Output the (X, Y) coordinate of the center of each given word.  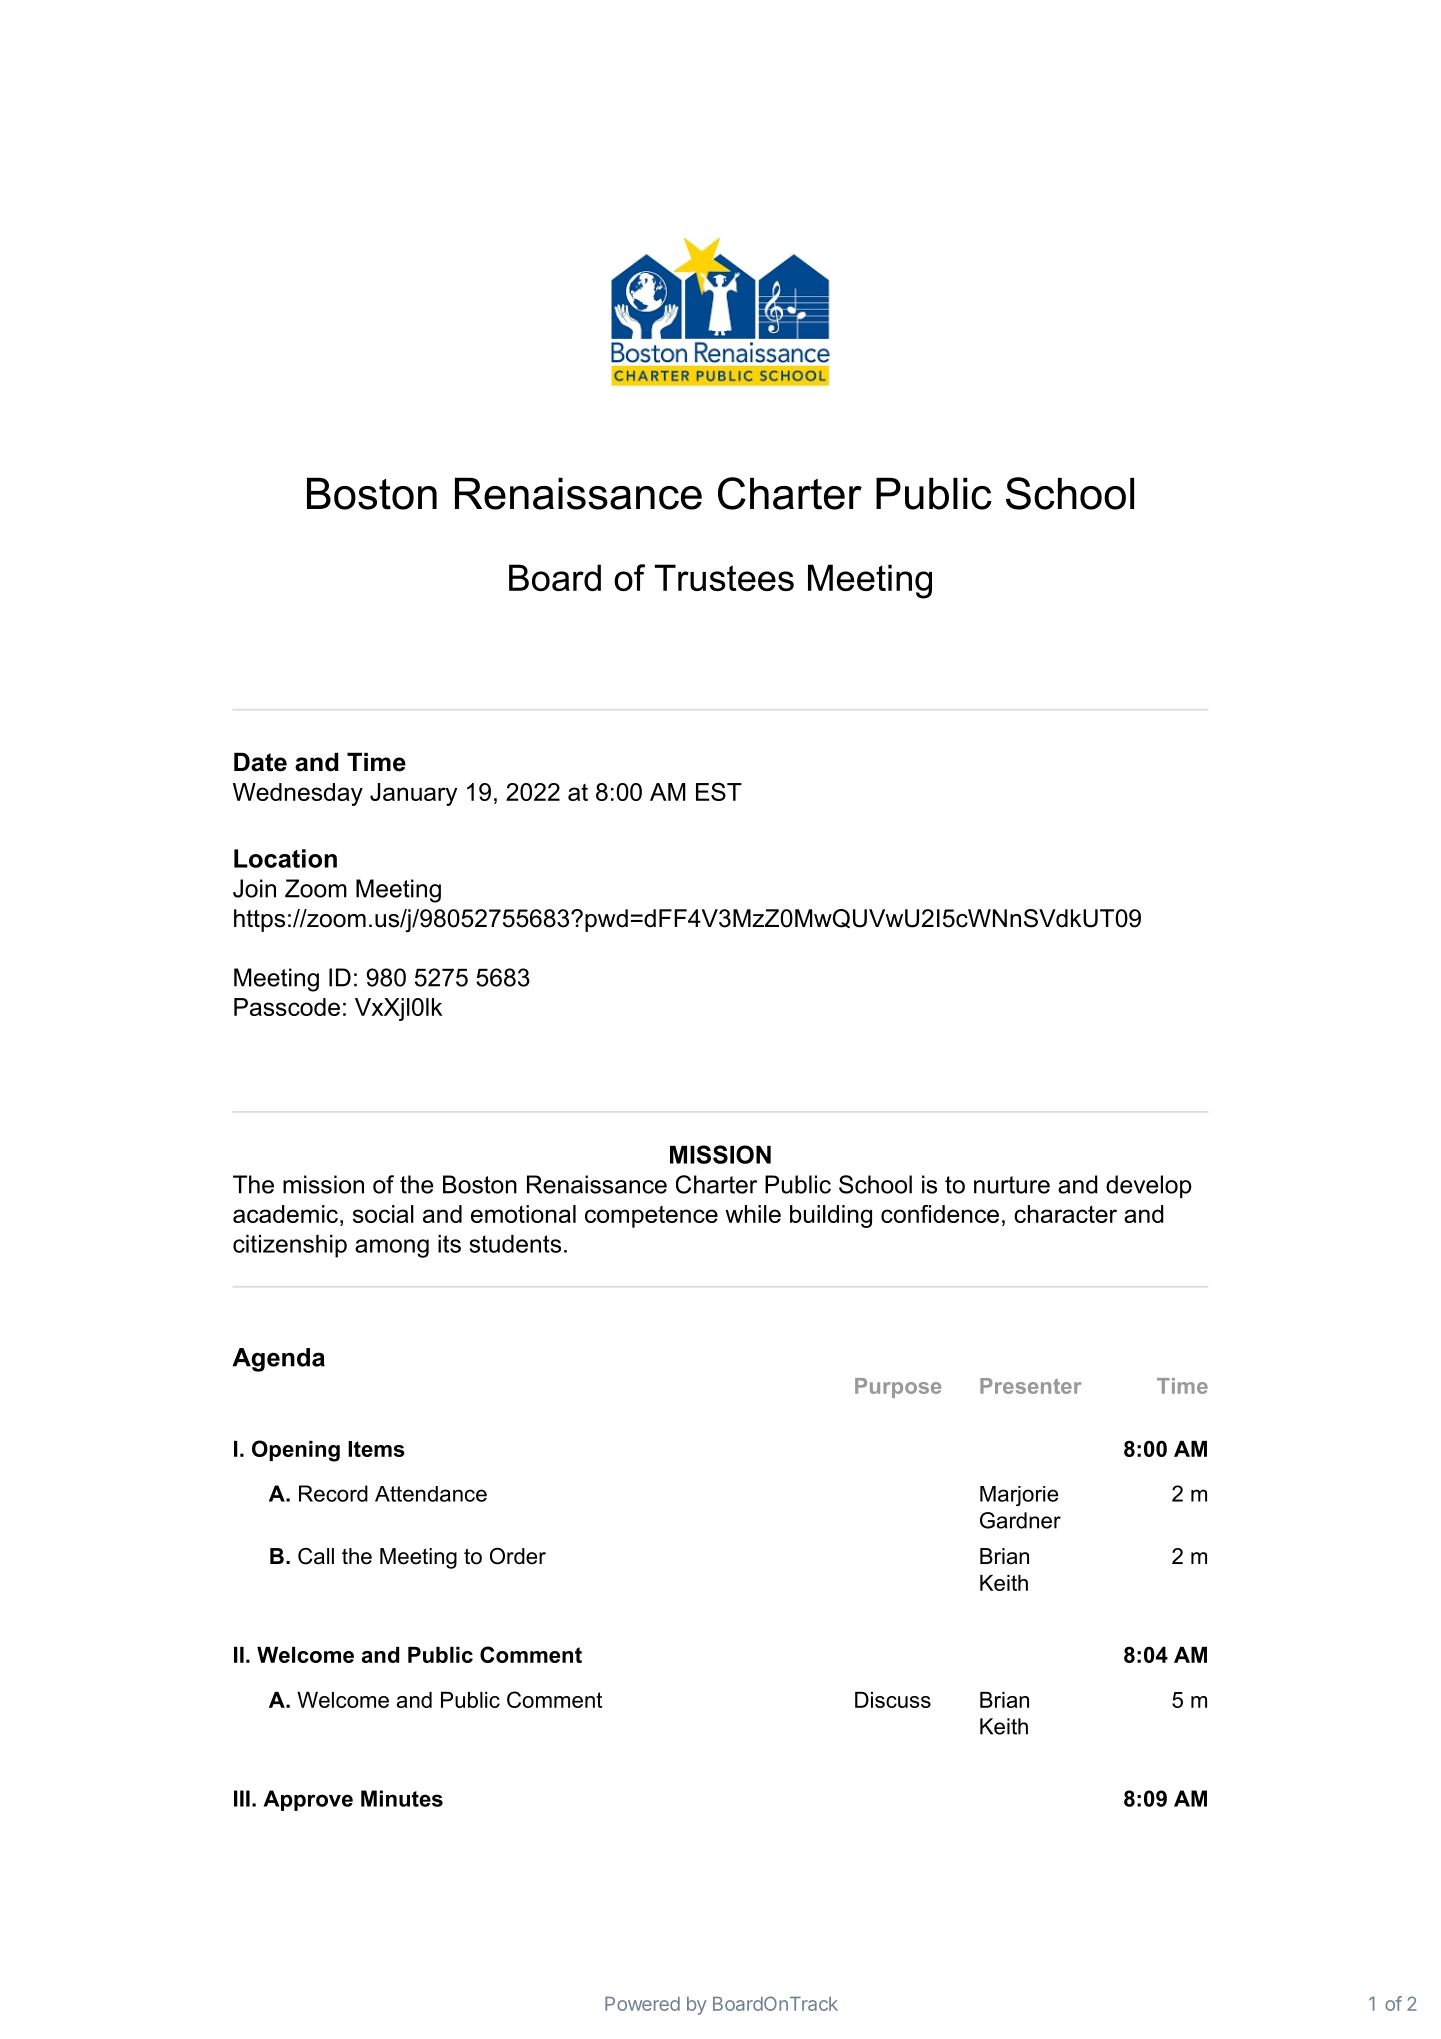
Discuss (893, 1700)
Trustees (724, 577)
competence (651, 1217)
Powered (642, 2004)
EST (719, 791)
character (1065, 1214)
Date (260, 762)
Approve (308, 1800)
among (392, 1248)
